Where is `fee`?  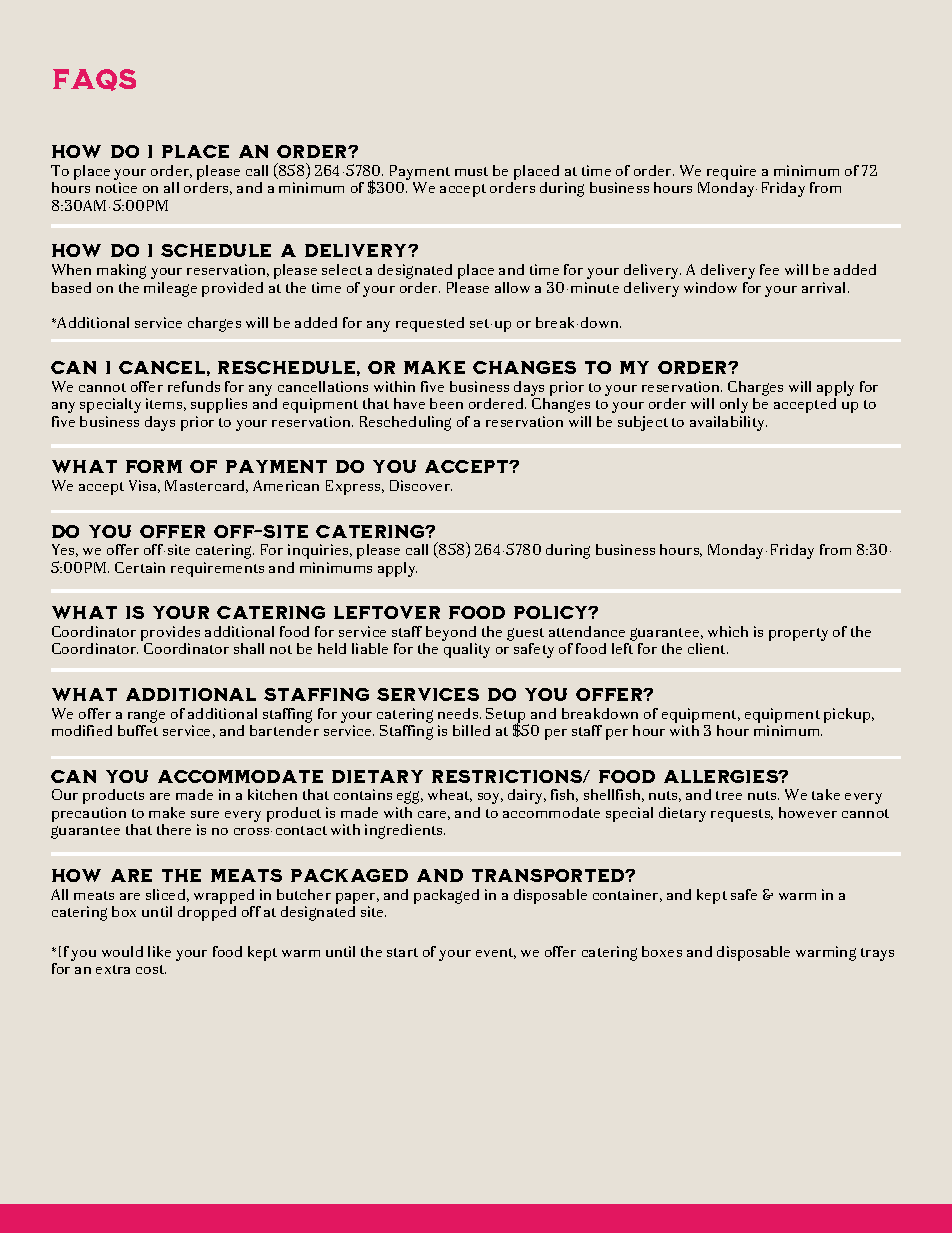
fee is located at coordinates (769, 269).
